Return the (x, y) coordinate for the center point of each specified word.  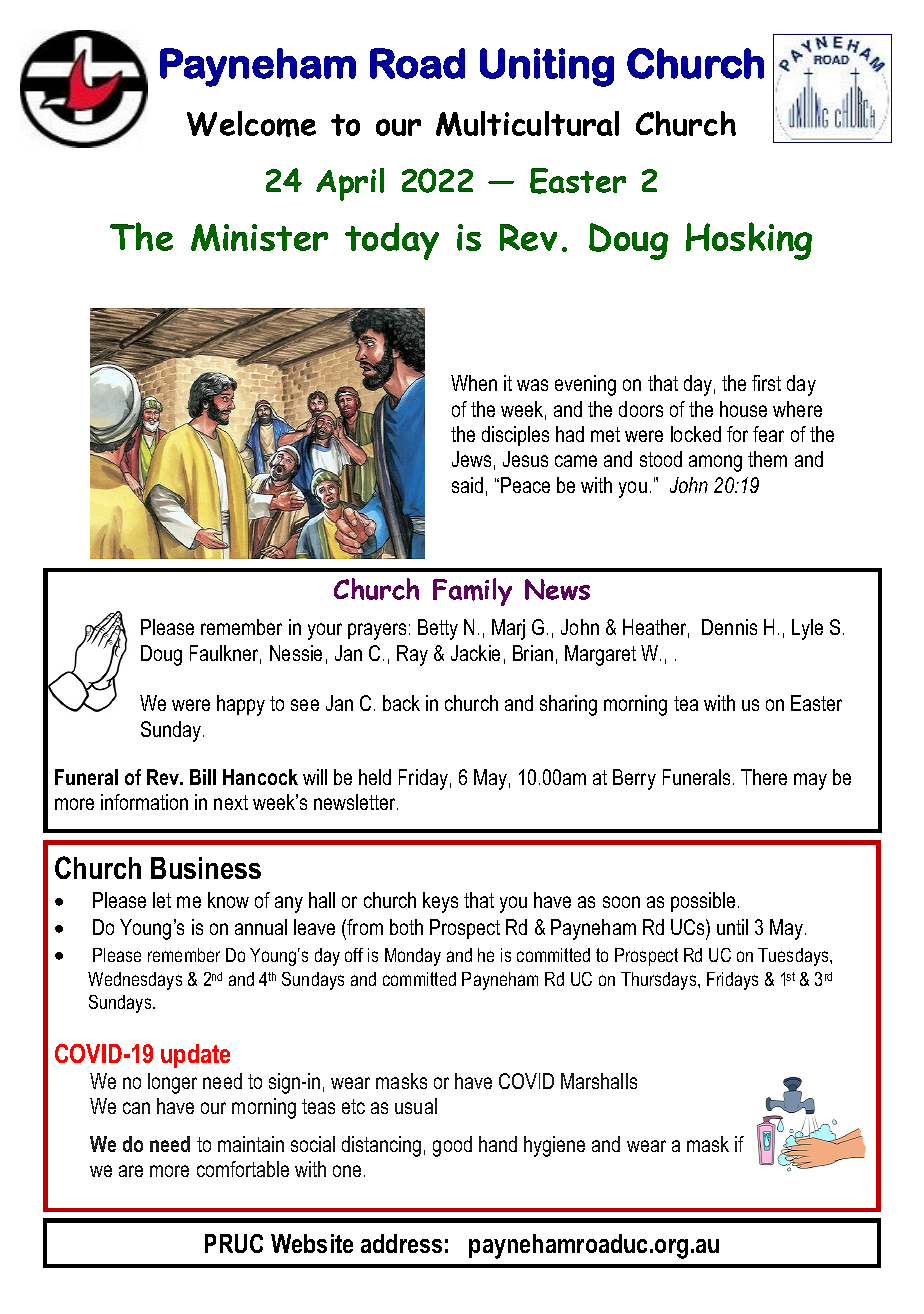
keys (440, 902)
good (452, 1146)
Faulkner (225, 654)
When (474, 383)
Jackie (475, 653)
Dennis (729, 627)
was (532, 385)
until (732, 927)
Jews (471, 459)
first (766, 383)
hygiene (554, 1146)
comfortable (243, 1169)
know (228, 900)
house (743, 409)
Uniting (547, 67)
